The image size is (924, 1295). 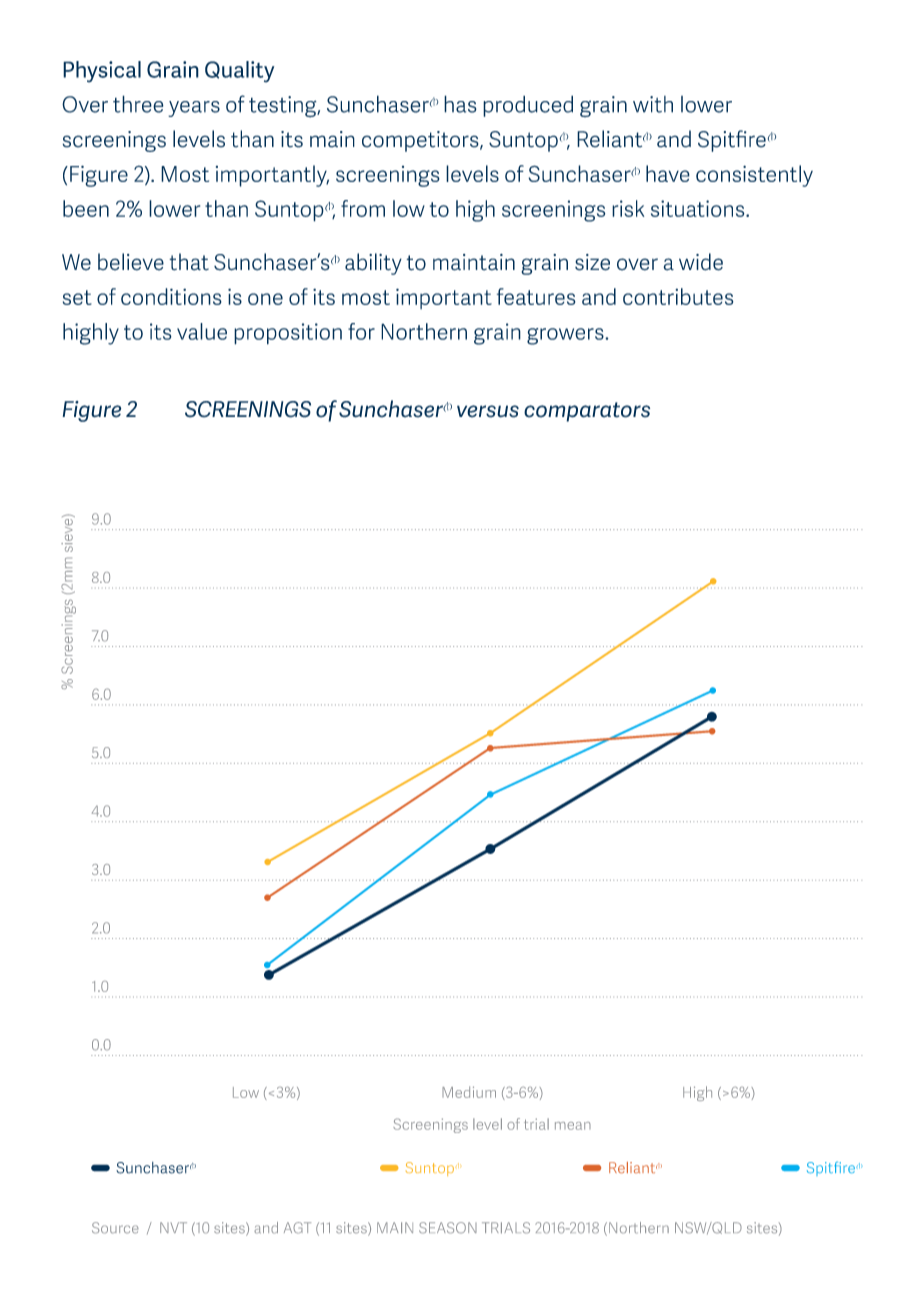 I want to click on competitors, so click(x=421, y=141).
